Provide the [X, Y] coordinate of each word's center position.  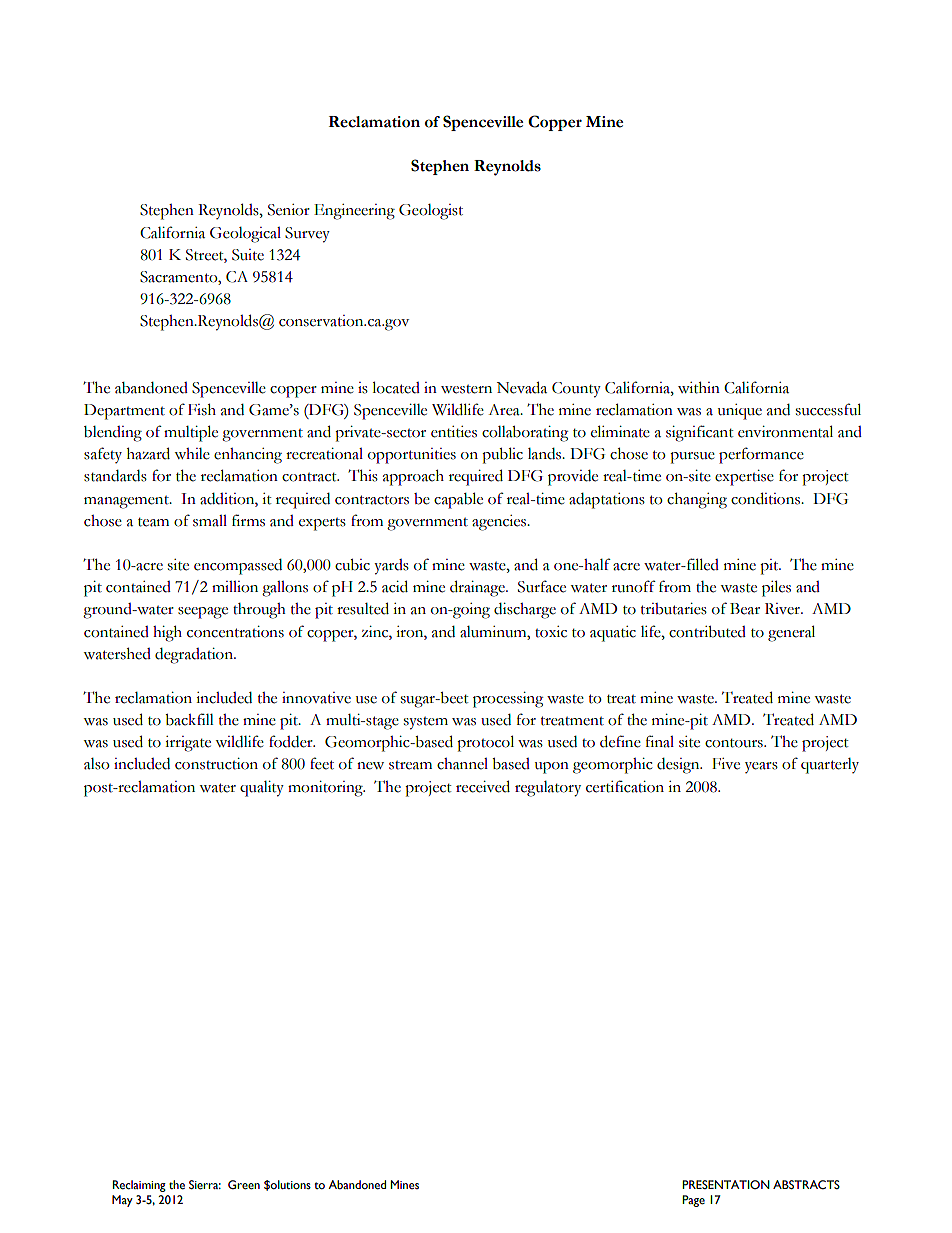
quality [262, 789]
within [699, 388]
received [483, 786]
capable [458, 500]
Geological [245, 235]
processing [508, 700]
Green [244, 1185]
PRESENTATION [726, 1184]
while [192, 454]
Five [726, 764]
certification [625, 786]
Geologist [431, 212]
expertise [744, 478]
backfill [189, 719]
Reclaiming [139, 1186]
